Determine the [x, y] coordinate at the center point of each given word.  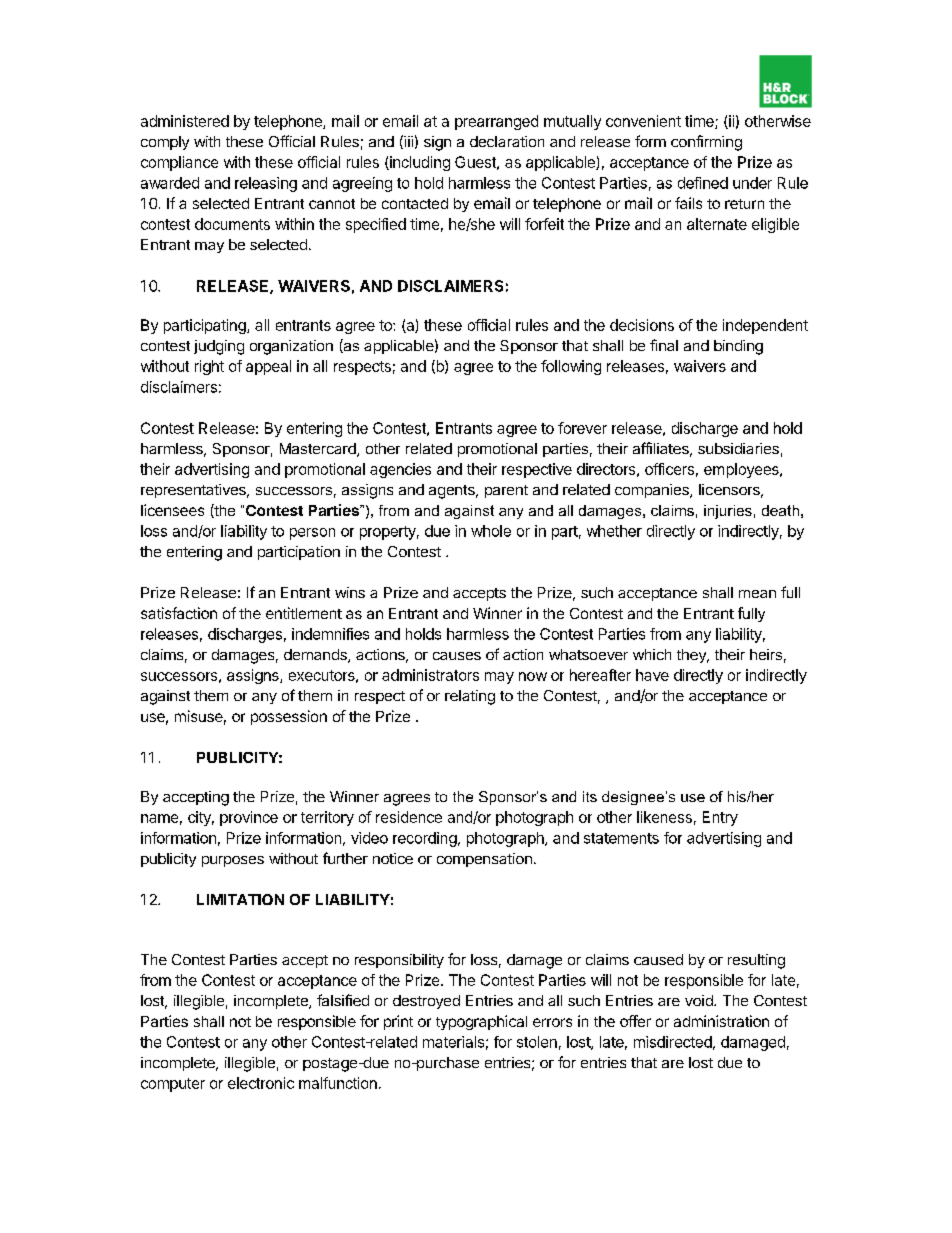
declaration [507, 141]
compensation [484, 860]
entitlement [304, 613]
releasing [266, 184]
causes [457, 656]
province [249, 818]
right [209, 367]
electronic [261, 1083]
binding [738, 347]
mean [757, 594]
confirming [706, 143]
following [571, 367]
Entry [720, 818]
